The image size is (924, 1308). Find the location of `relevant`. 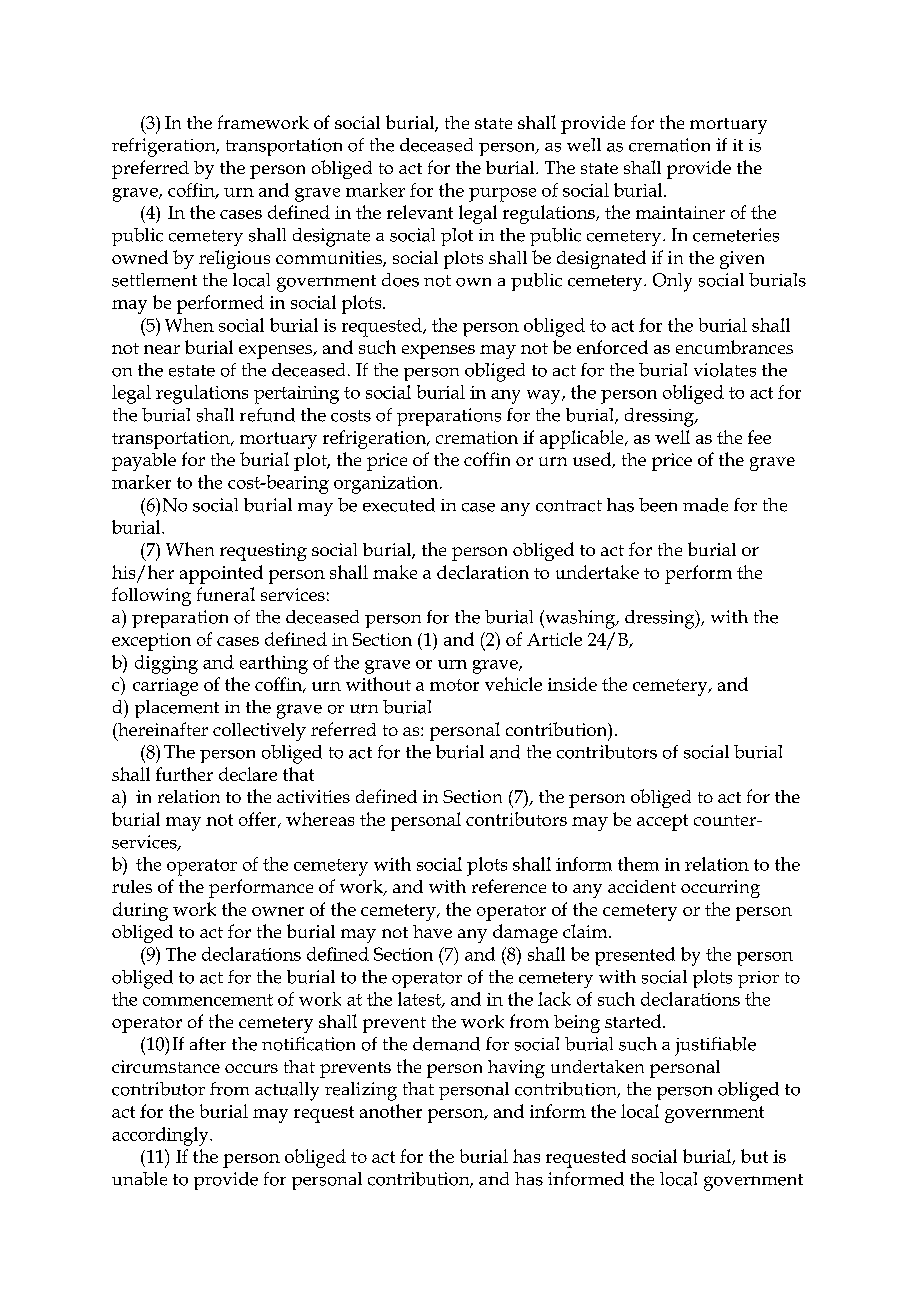

relevant is located at coordinates (420, 212).
